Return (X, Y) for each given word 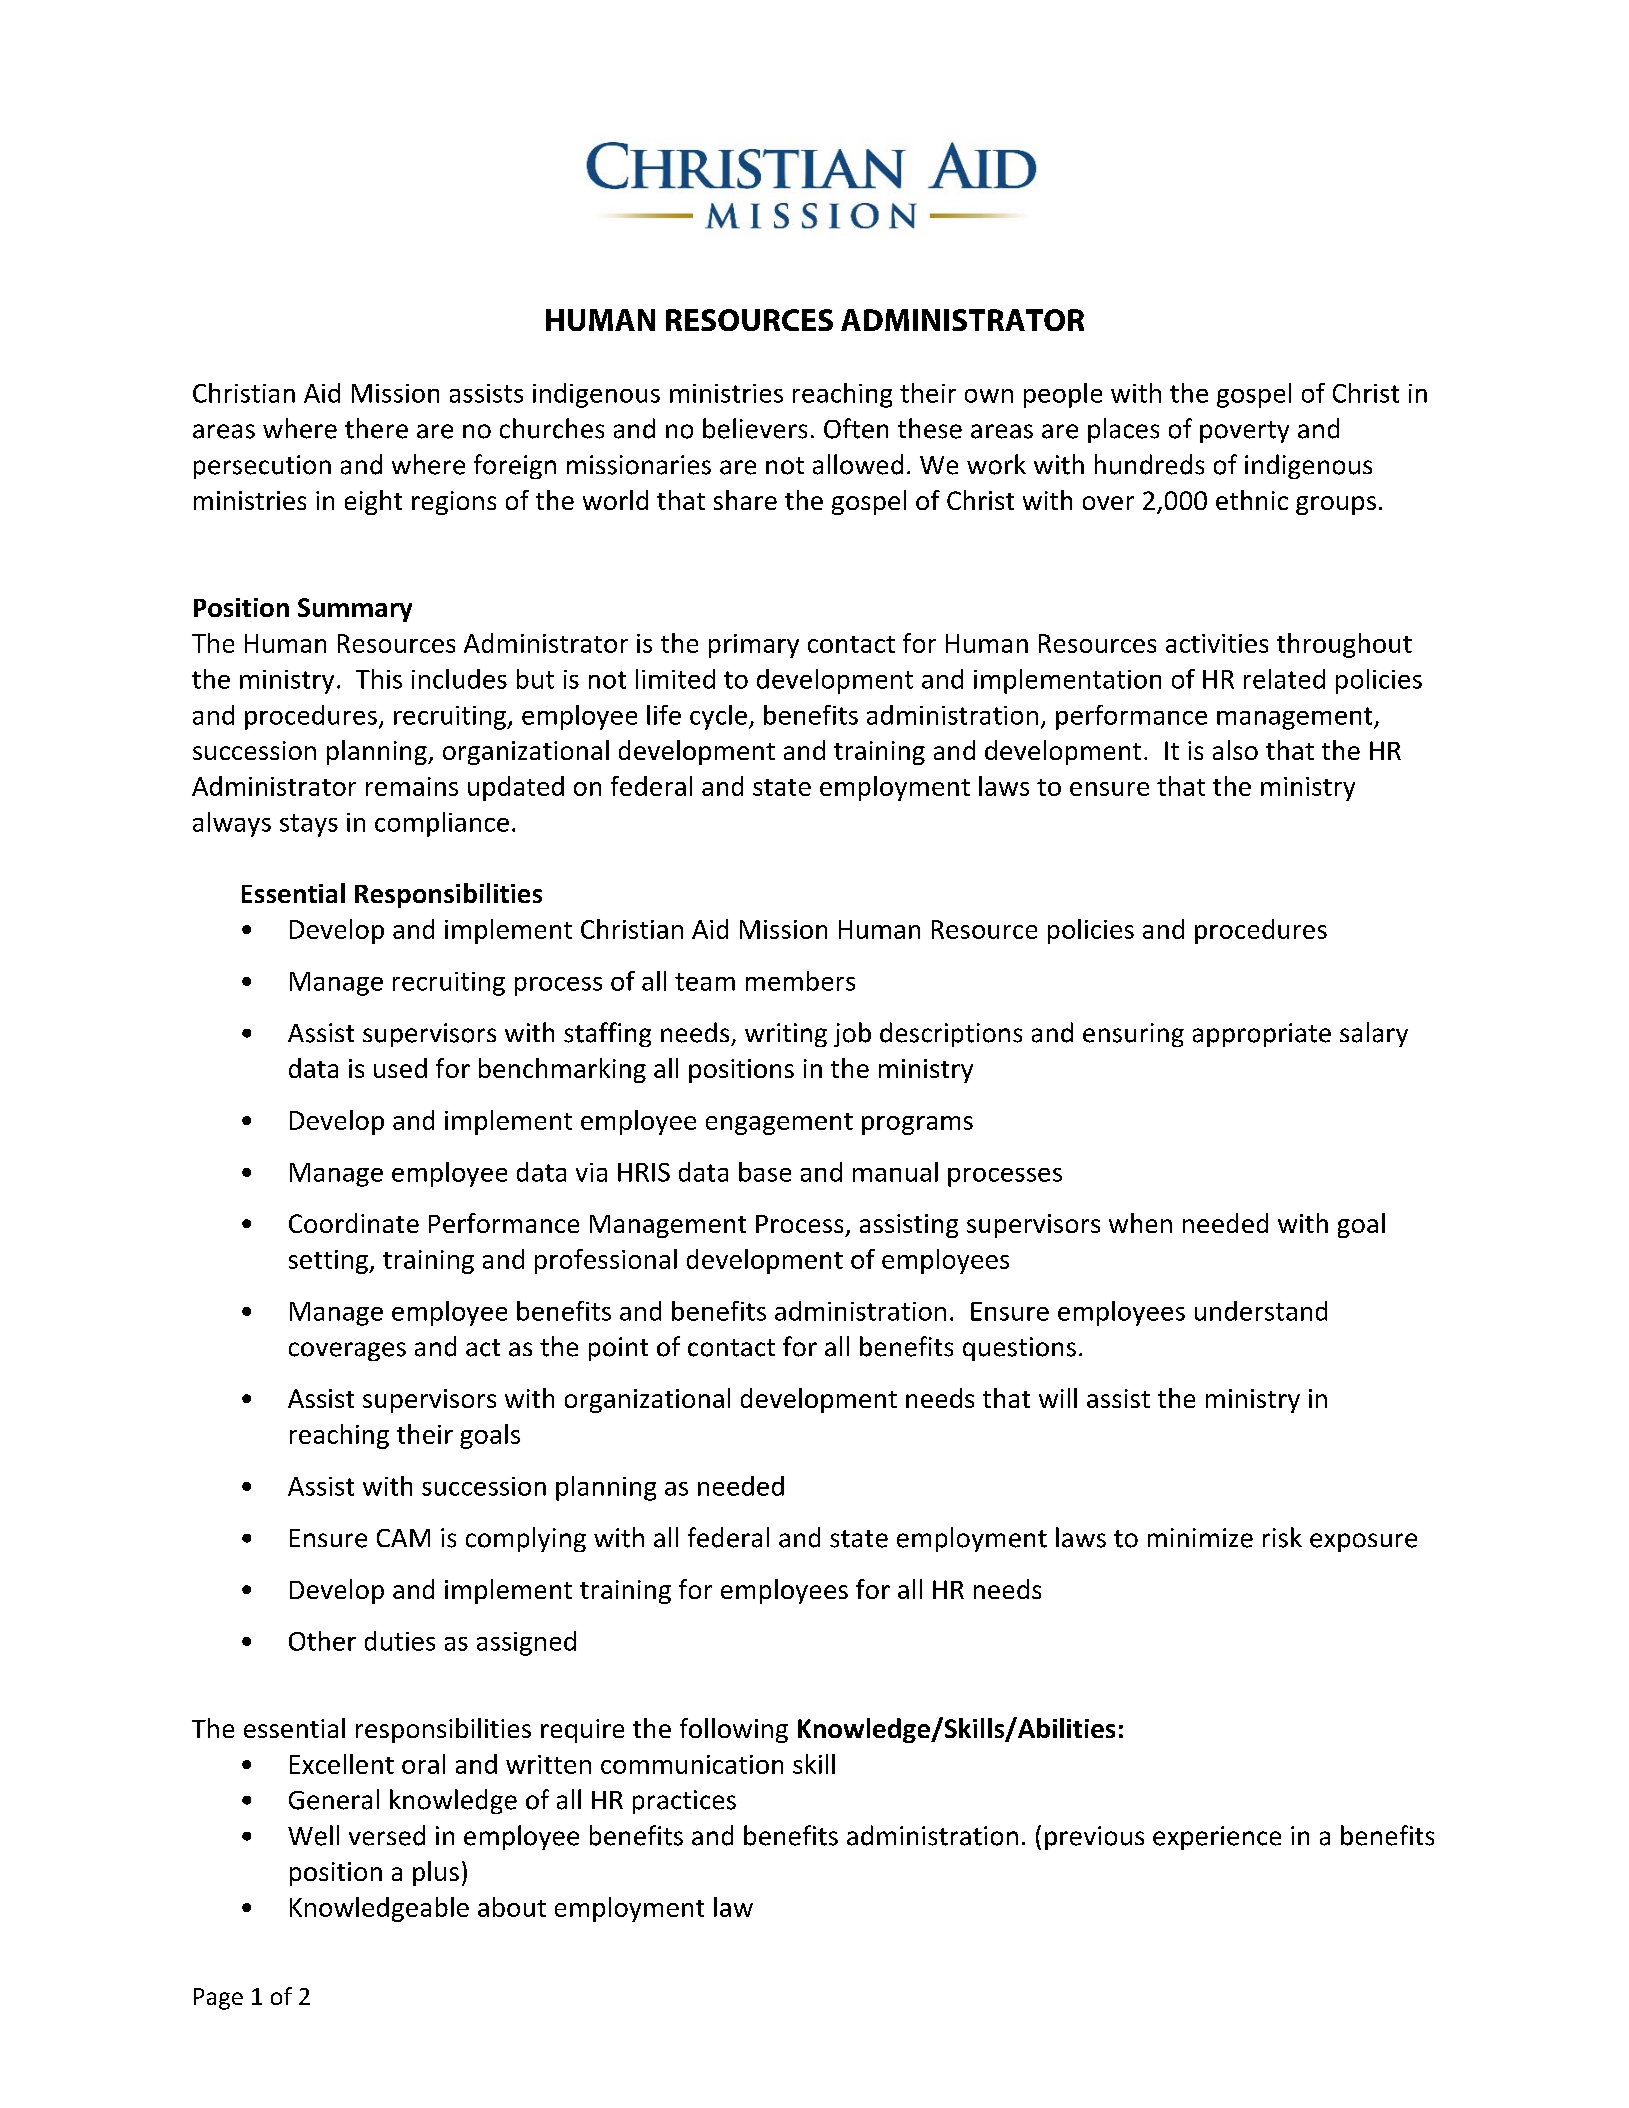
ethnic (1252, 500)
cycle (718, 717)
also (1235, 750)
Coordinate (354, 1223)
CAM (403, 1538)
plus (436, 1873)
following (734, 1730)
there (376, 428)
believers (755, 428)
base (765, 1172)
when (1140, 1223)
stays (309, 825)
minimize (1200, 1538)
